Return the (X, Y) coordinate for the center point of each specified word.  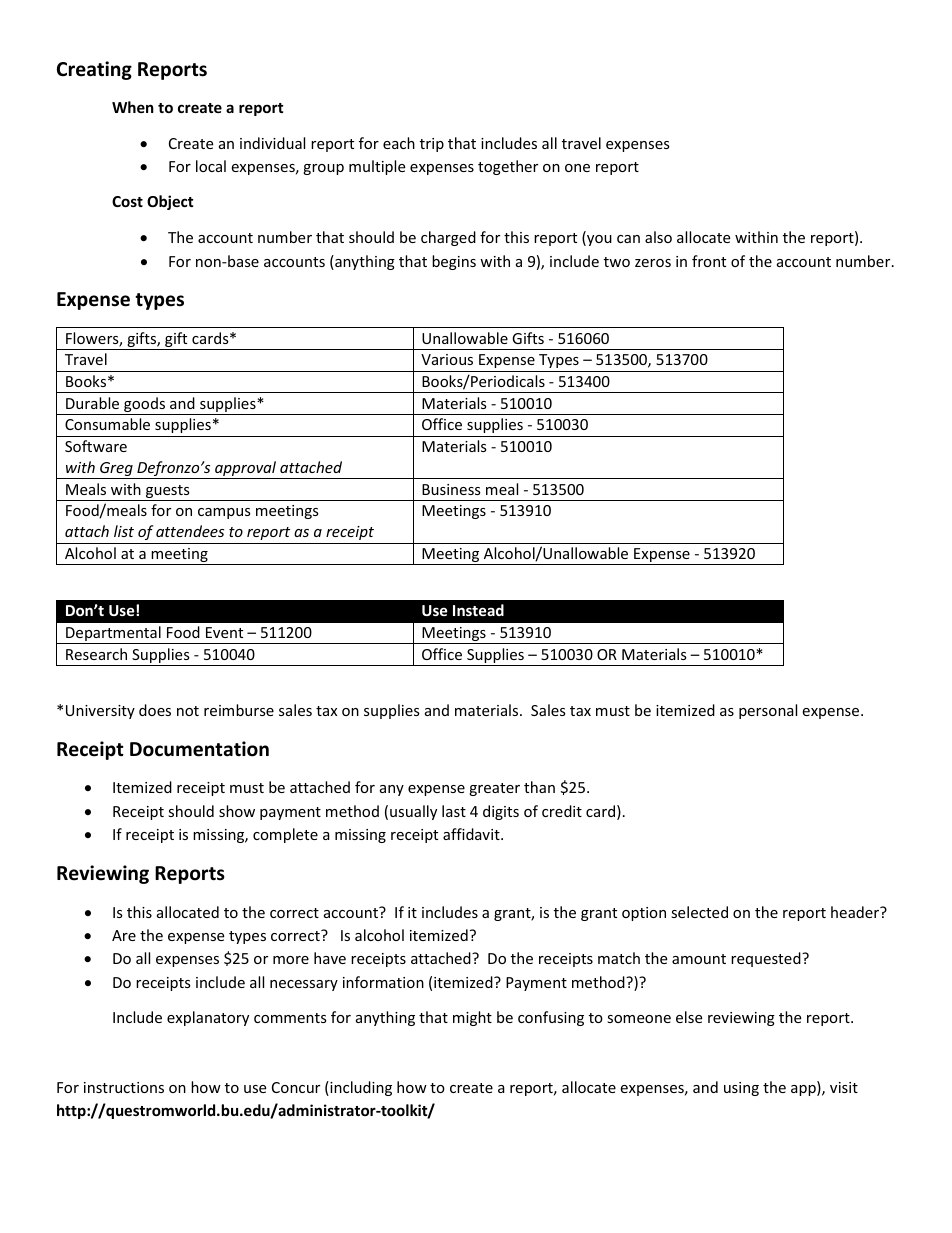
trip (432, 145)
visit (844, 1087)
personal (768, 711)
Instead (478, 610)
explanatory (208, 1018)
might (472, 1018)
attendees (190, 531)
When (133, 107)
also (658, 237)
